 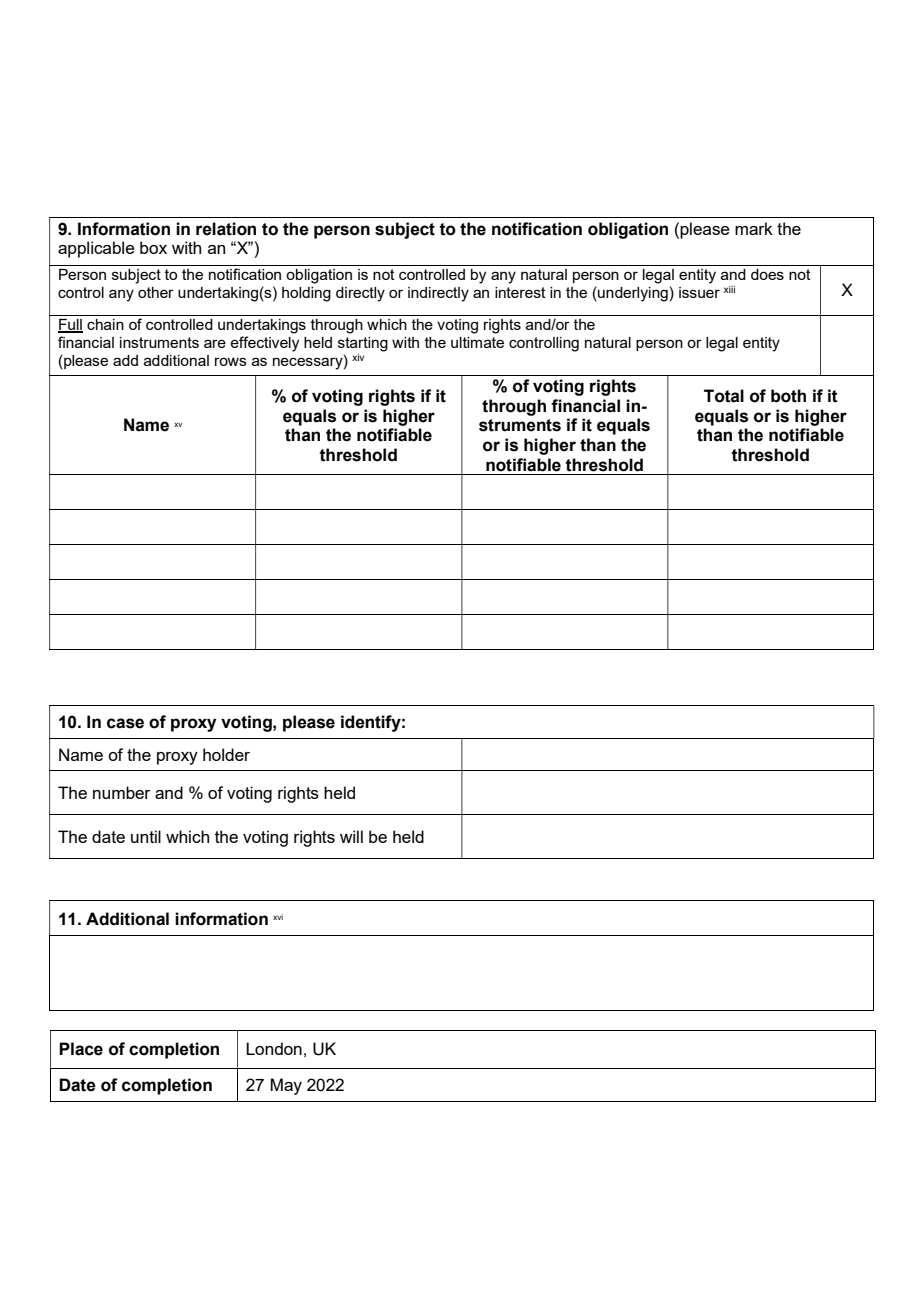 I want to click on box, so click(x=153, y=247).
